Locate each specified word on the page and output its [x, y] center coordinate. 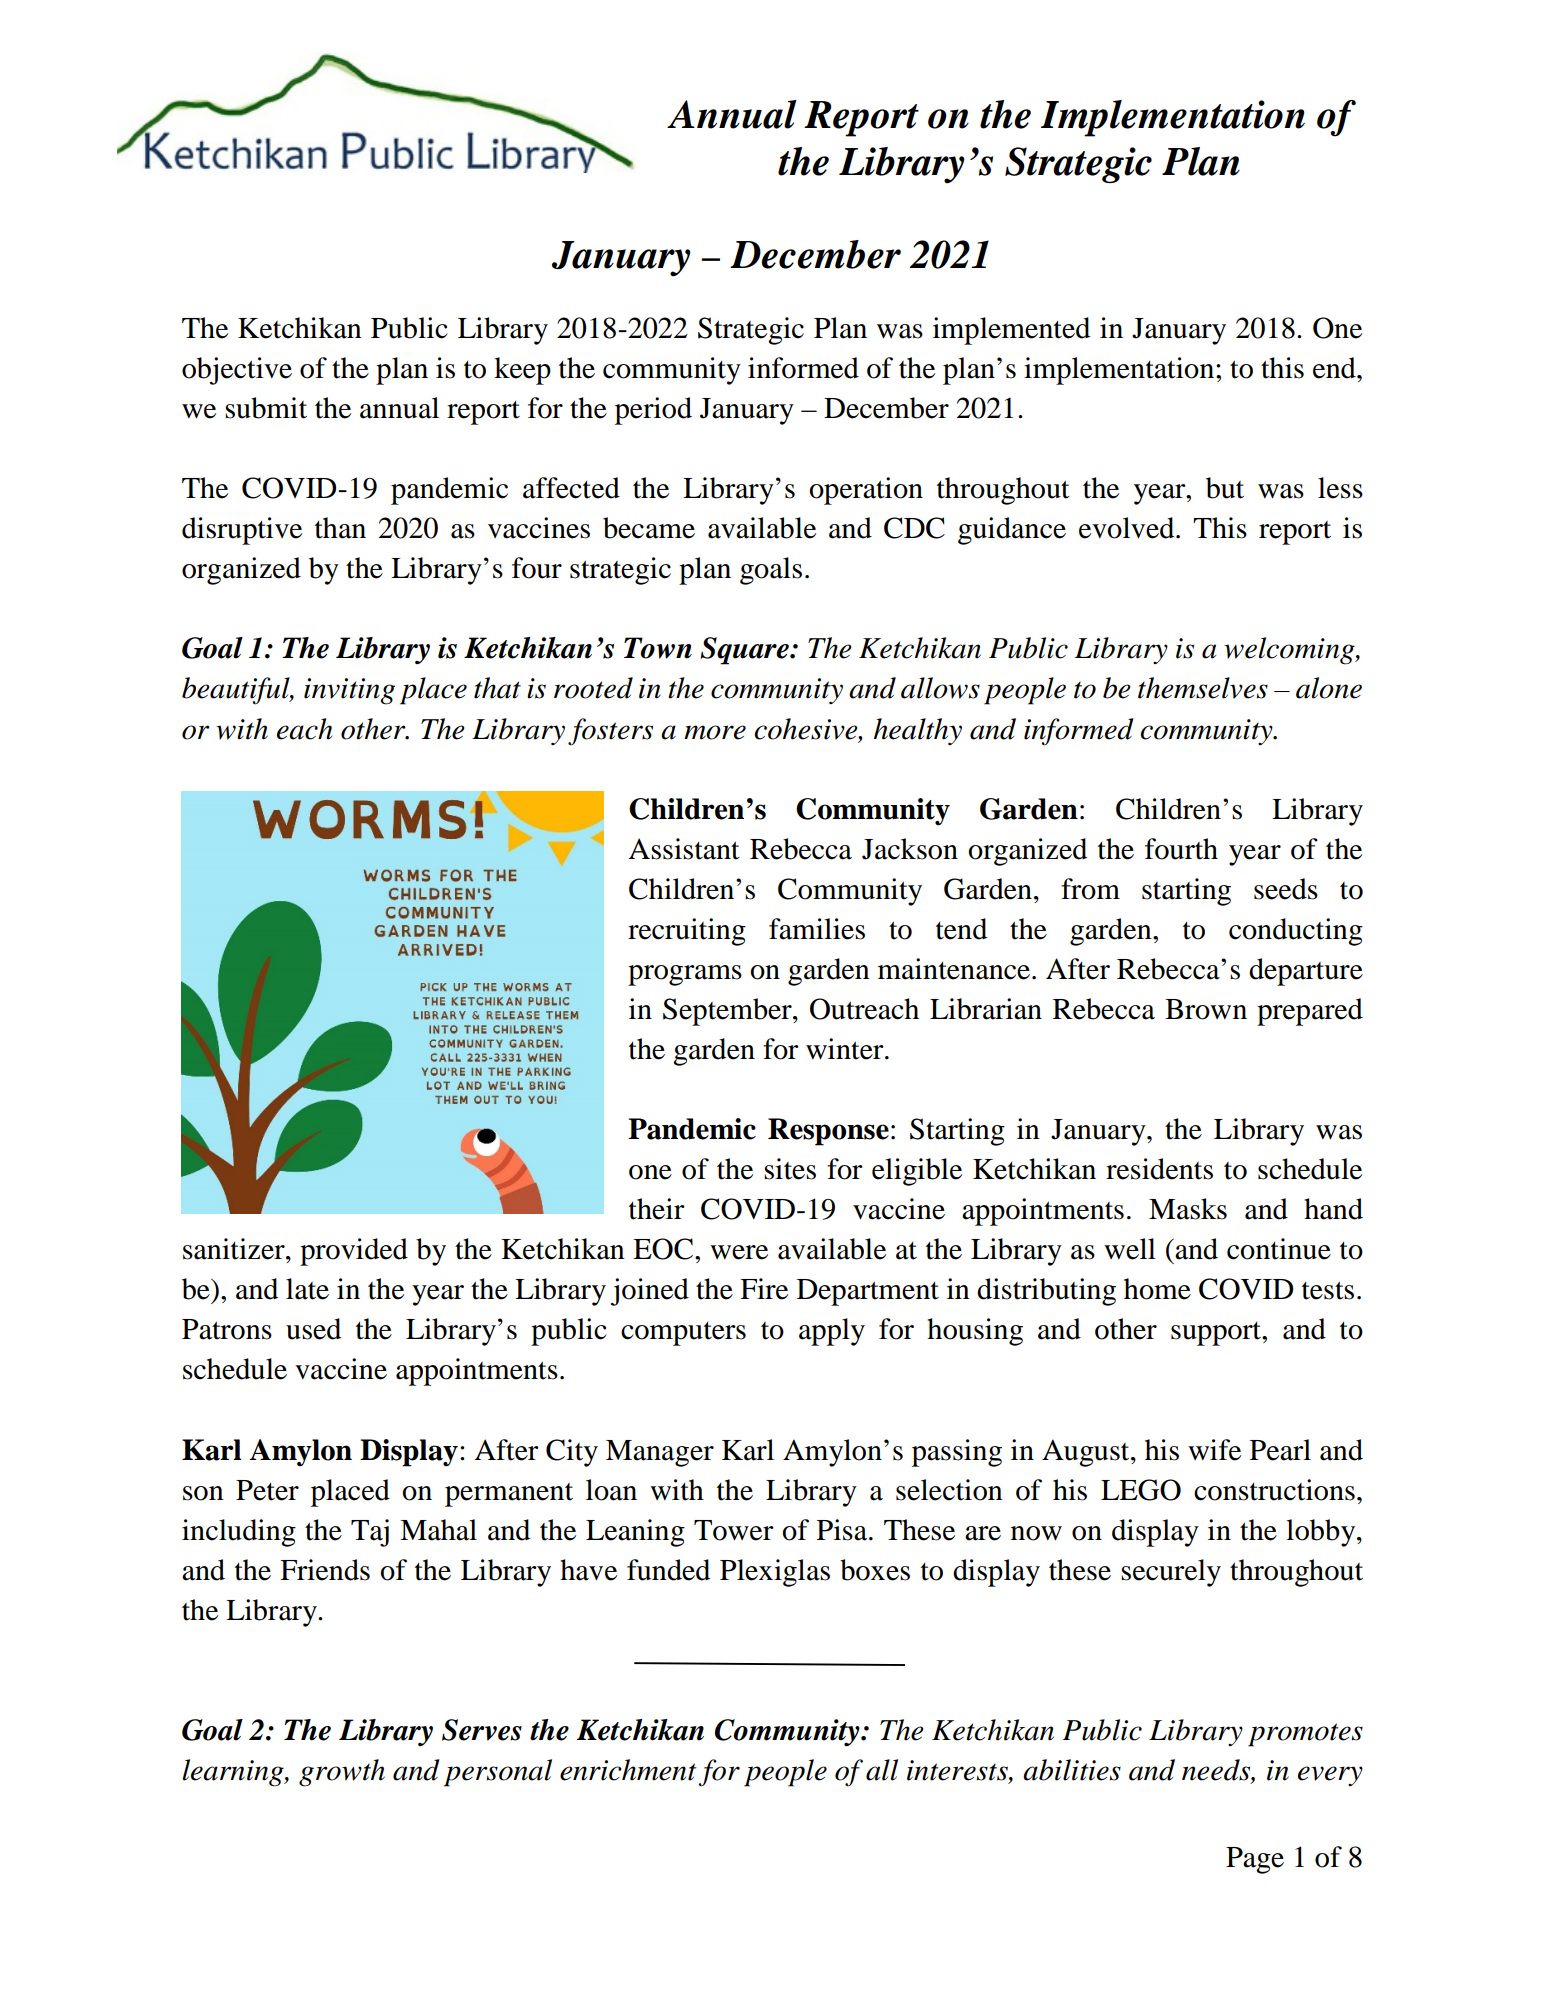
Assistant [684, 849]
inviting [349, 691]
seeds [1286, 889]
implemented [1011, 331]
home [1157, 1289]
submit [266, 408]
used [313, 1329]
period [653, 411]
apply [832, 1332]
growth [342, 1773]
